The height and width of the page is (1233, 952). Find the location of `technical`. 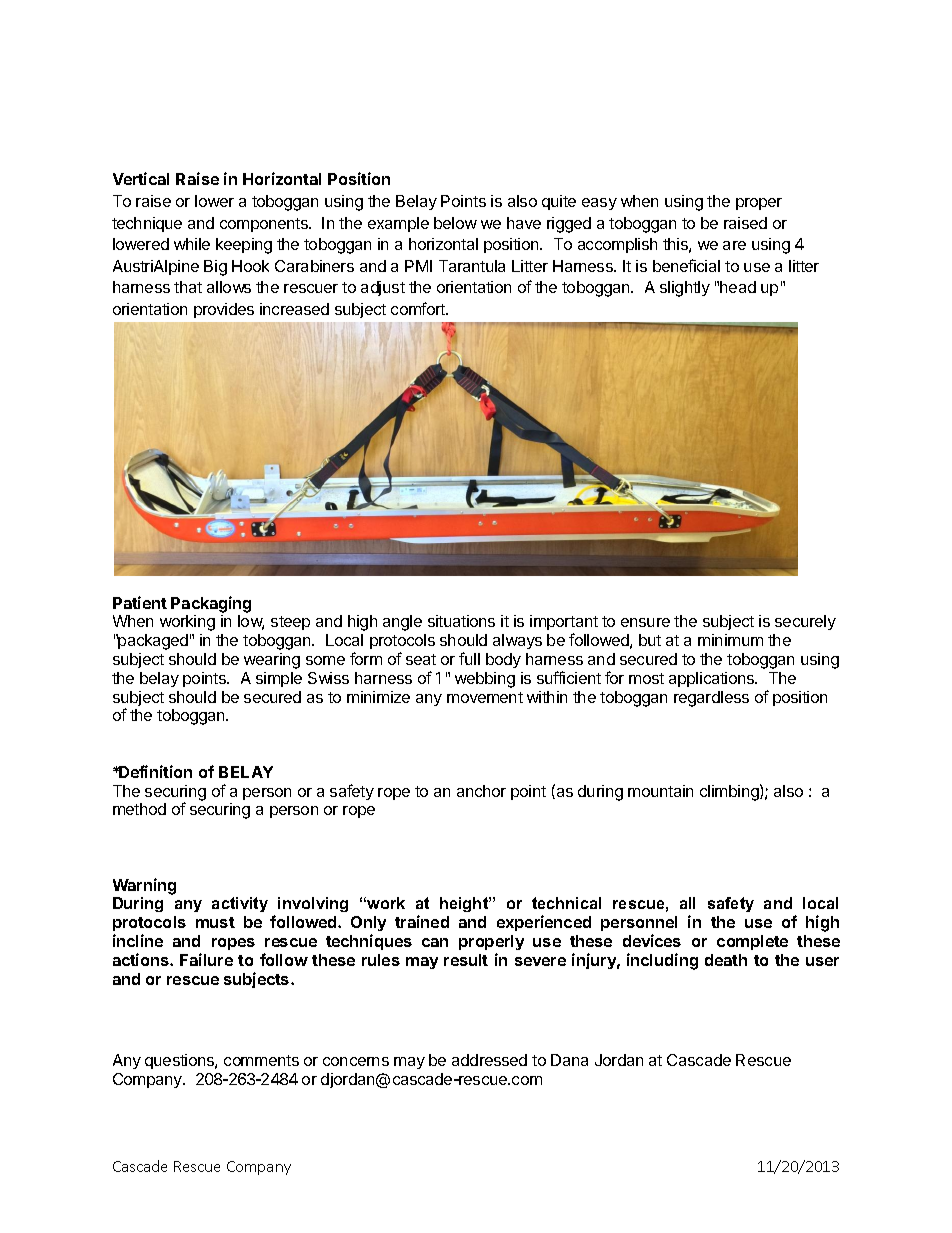

technical is located at coordinates (566, 903).
